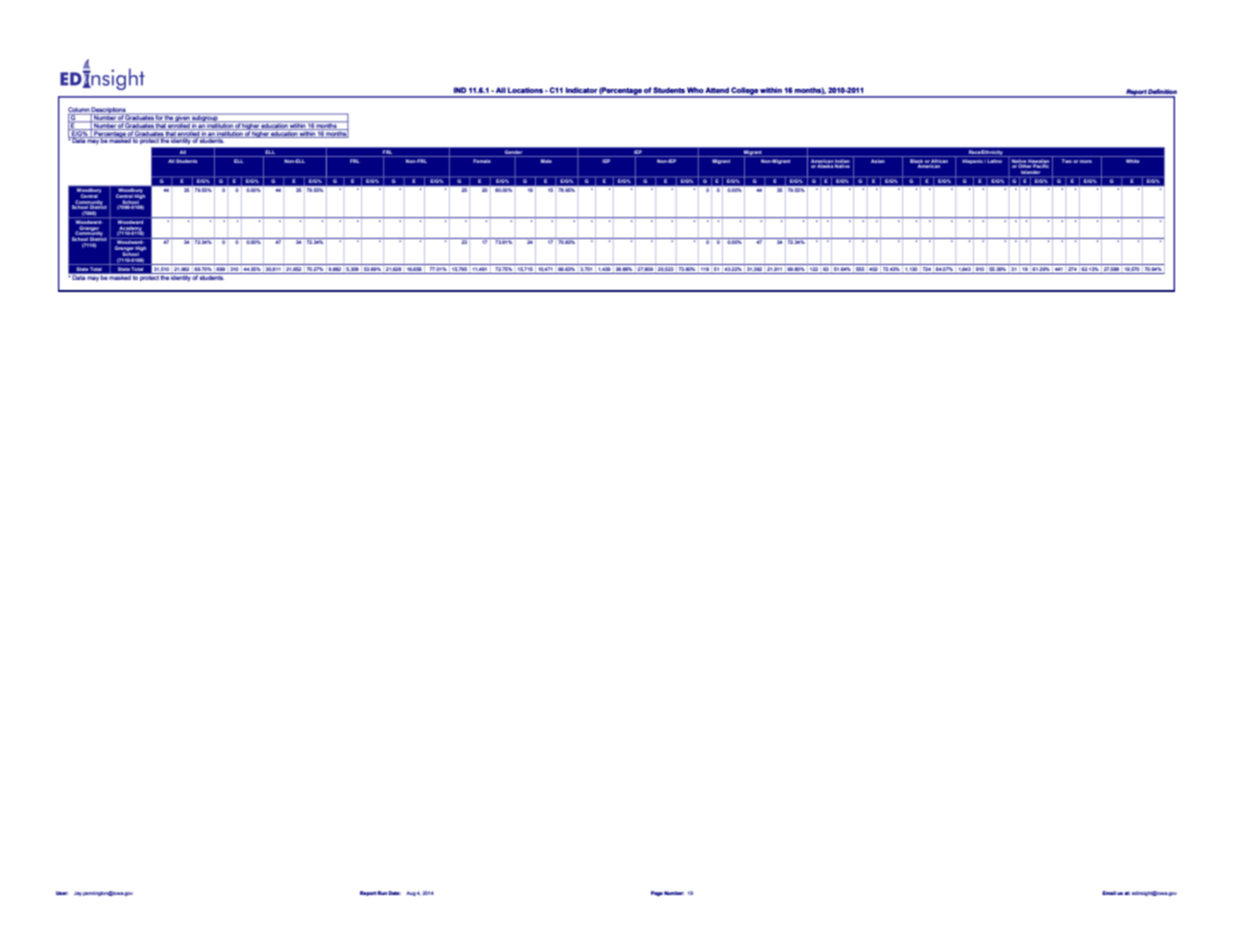  Describe the element at coordinates (62, 893) in the document. I see `User` at that location.
